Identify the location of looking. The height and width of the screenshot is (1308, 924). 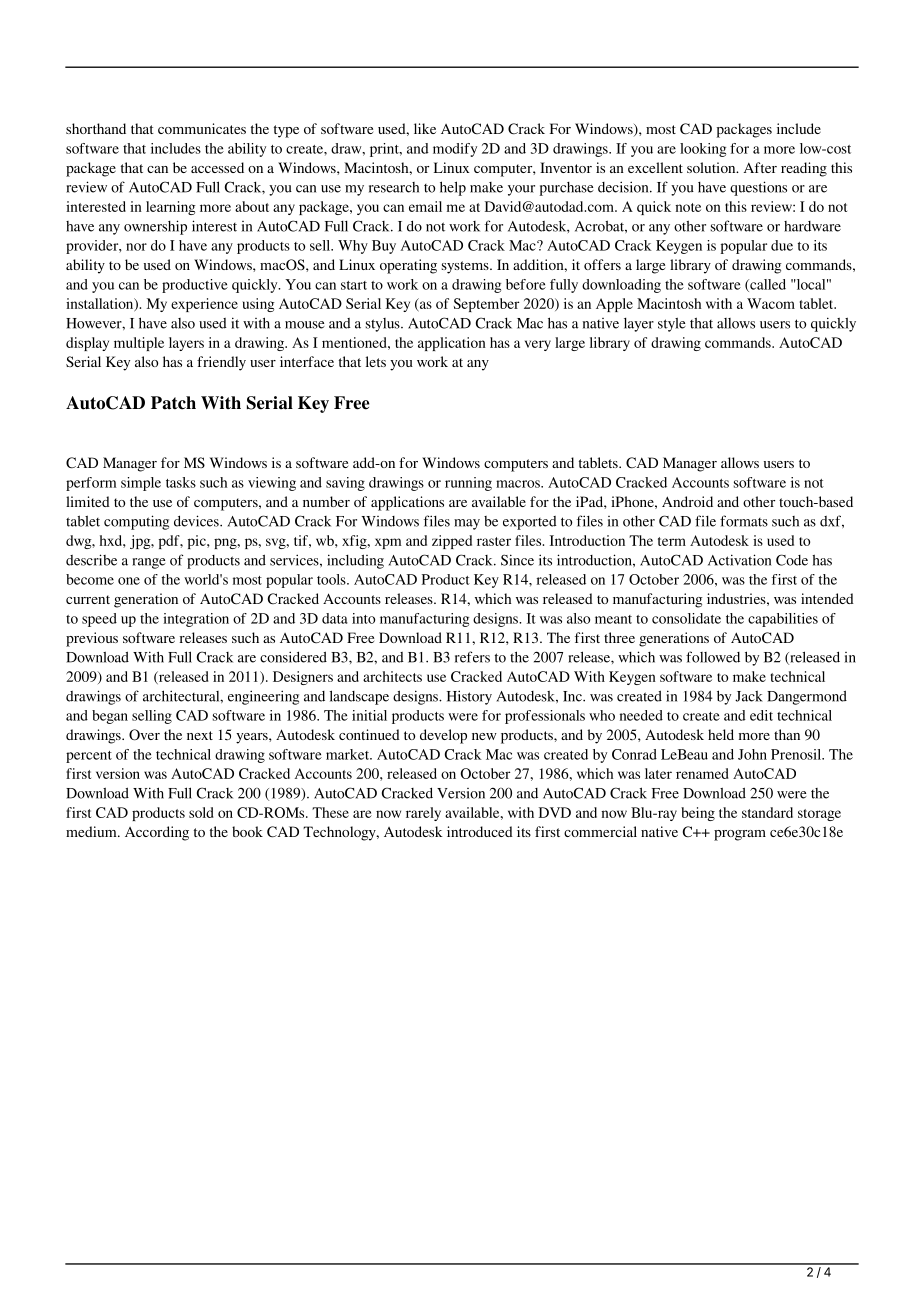
(703, 150).
